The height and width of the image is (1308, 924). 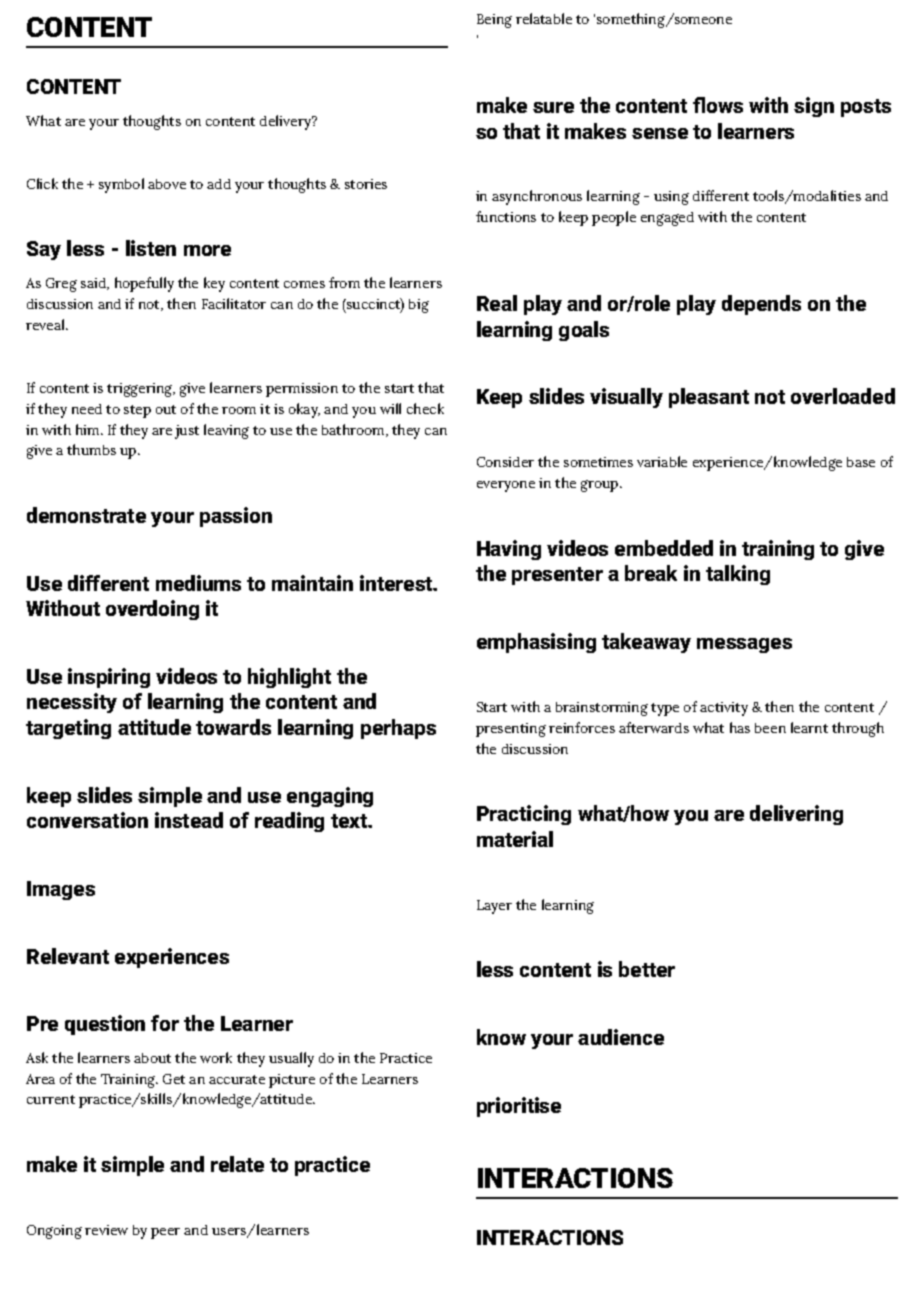 What do you see at coordinates (796, 815) in the image?
I see `delivering` at bounding box center [796, 815].
